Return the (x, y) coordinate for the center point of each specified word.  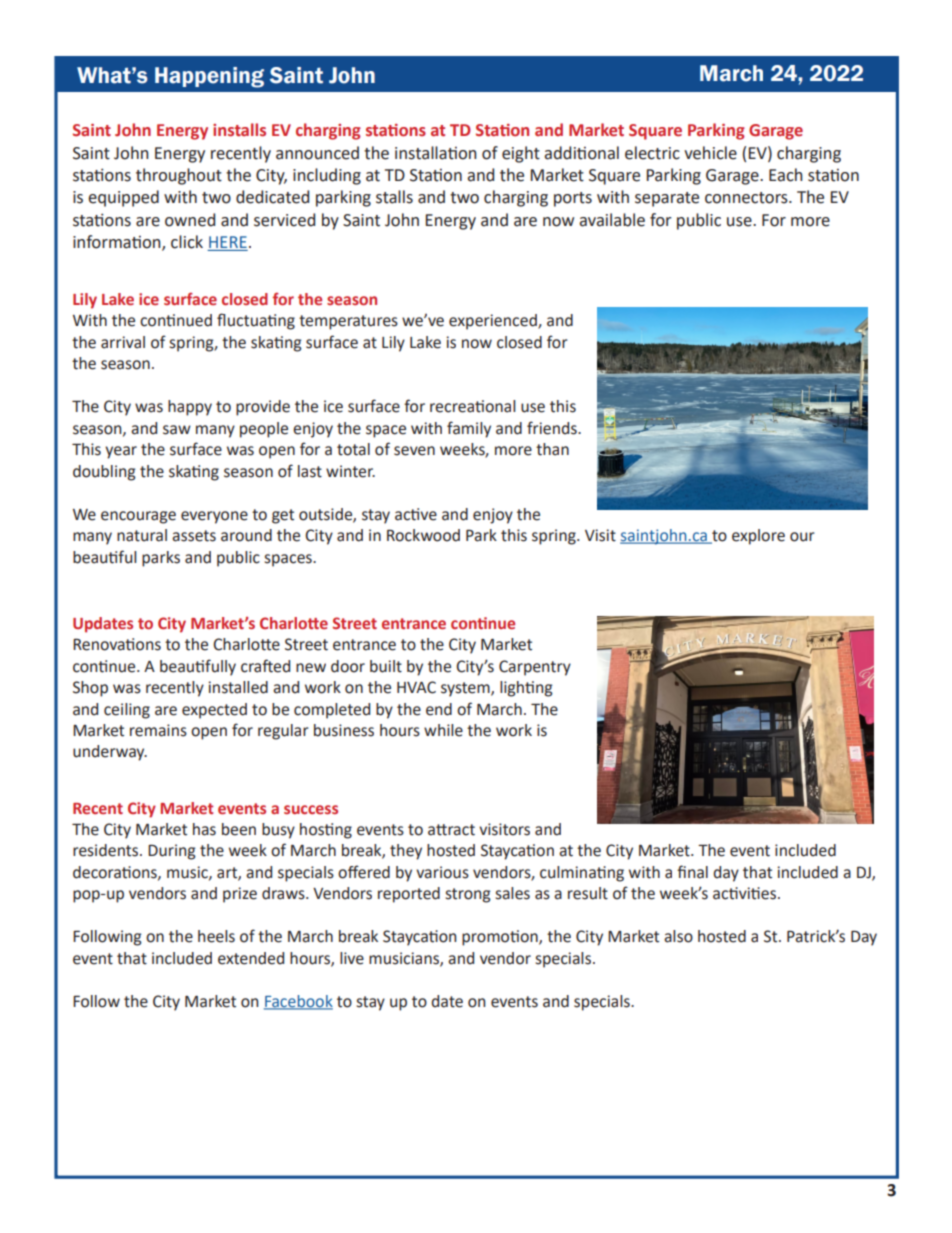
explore (758, 537)
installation (436, 153)
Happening (209, 77)
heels (216, 936)
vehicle (710, 153)
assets (194, 536)
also (678, 936)
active (416, 514)
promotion (501, 938)
